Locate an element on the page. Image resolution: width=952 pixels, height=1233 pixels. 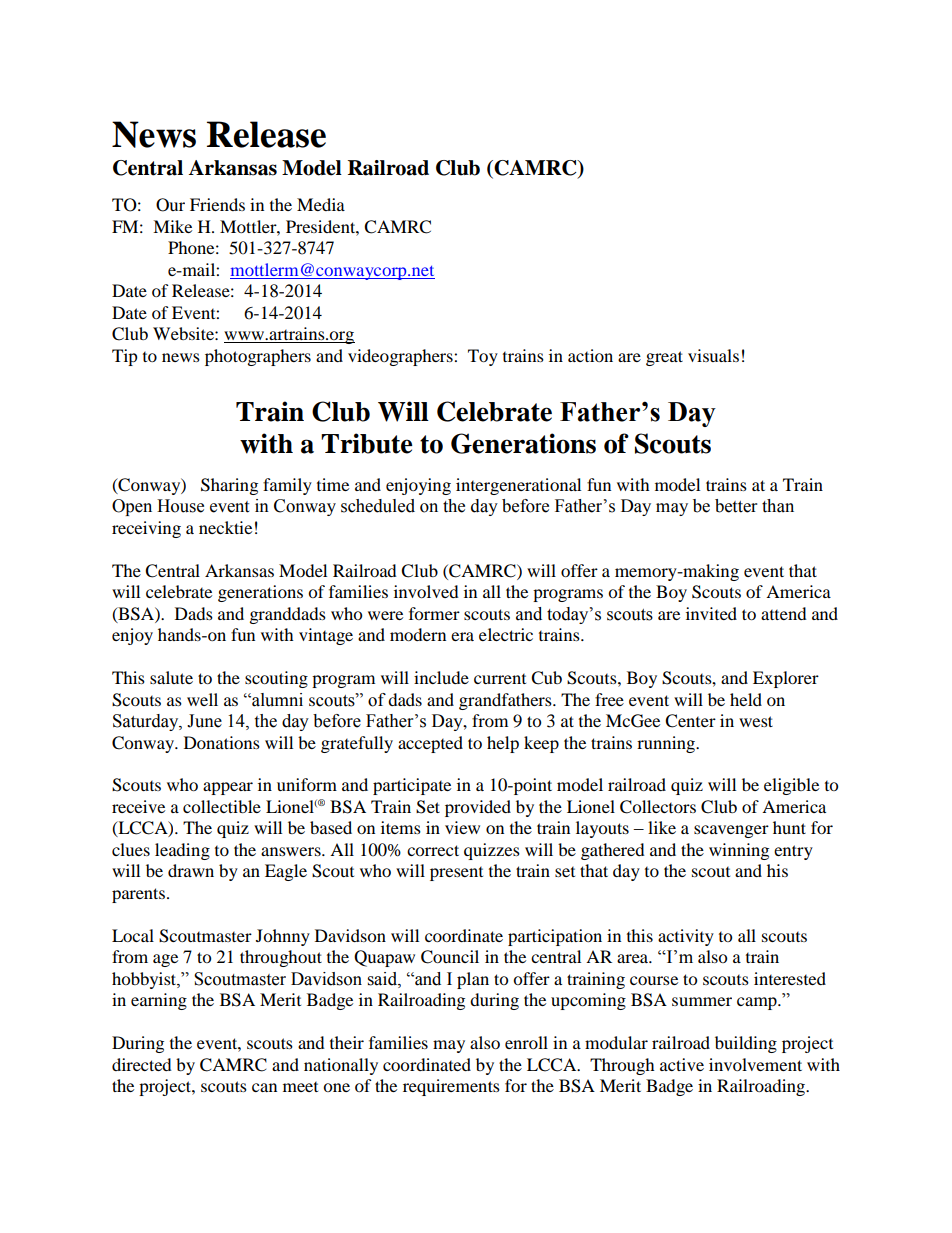
Mike is located at coordinates (172, 226).
